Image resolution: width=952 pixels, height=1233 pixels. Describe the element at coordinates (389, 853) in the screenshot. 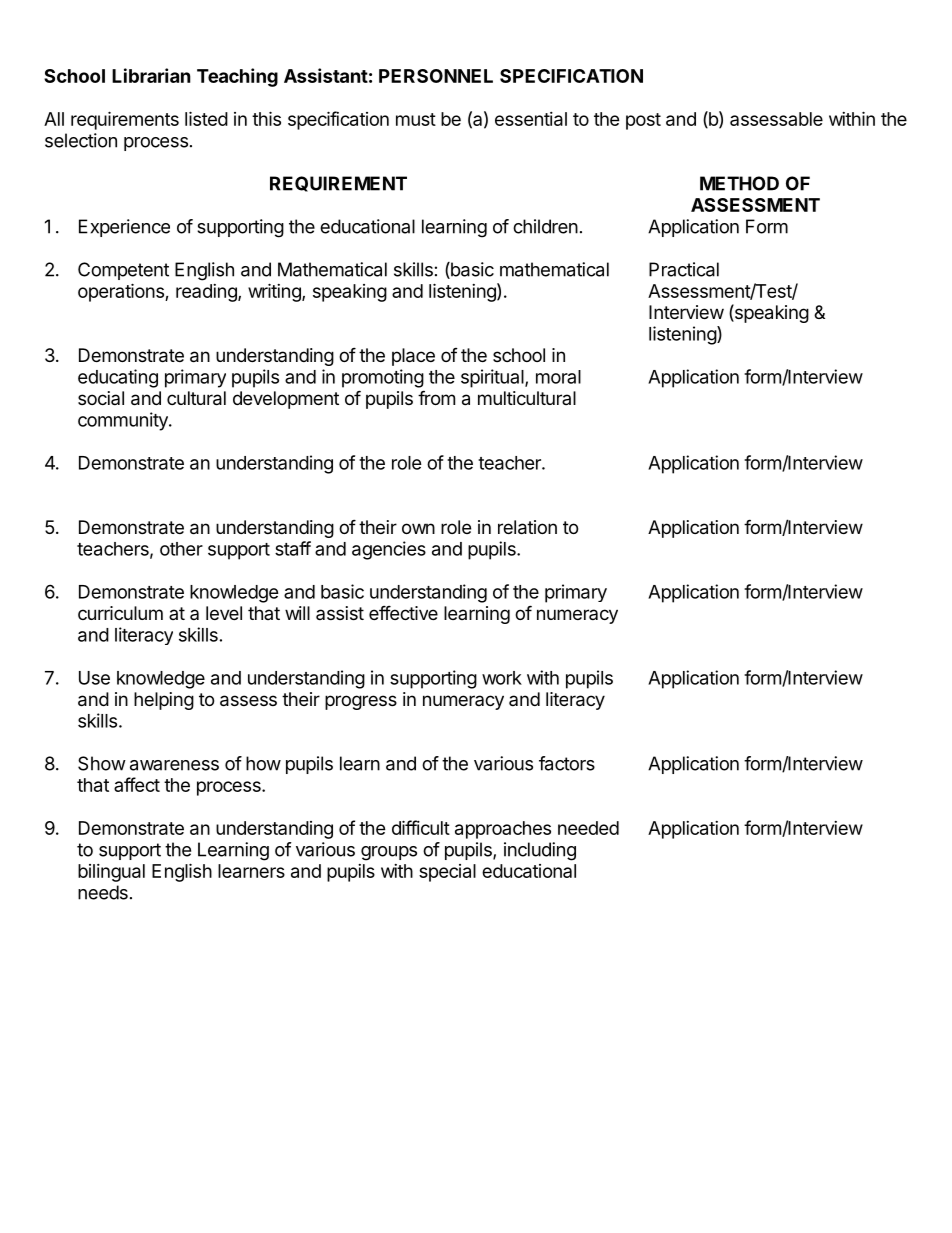

I see `groups` at that location.
